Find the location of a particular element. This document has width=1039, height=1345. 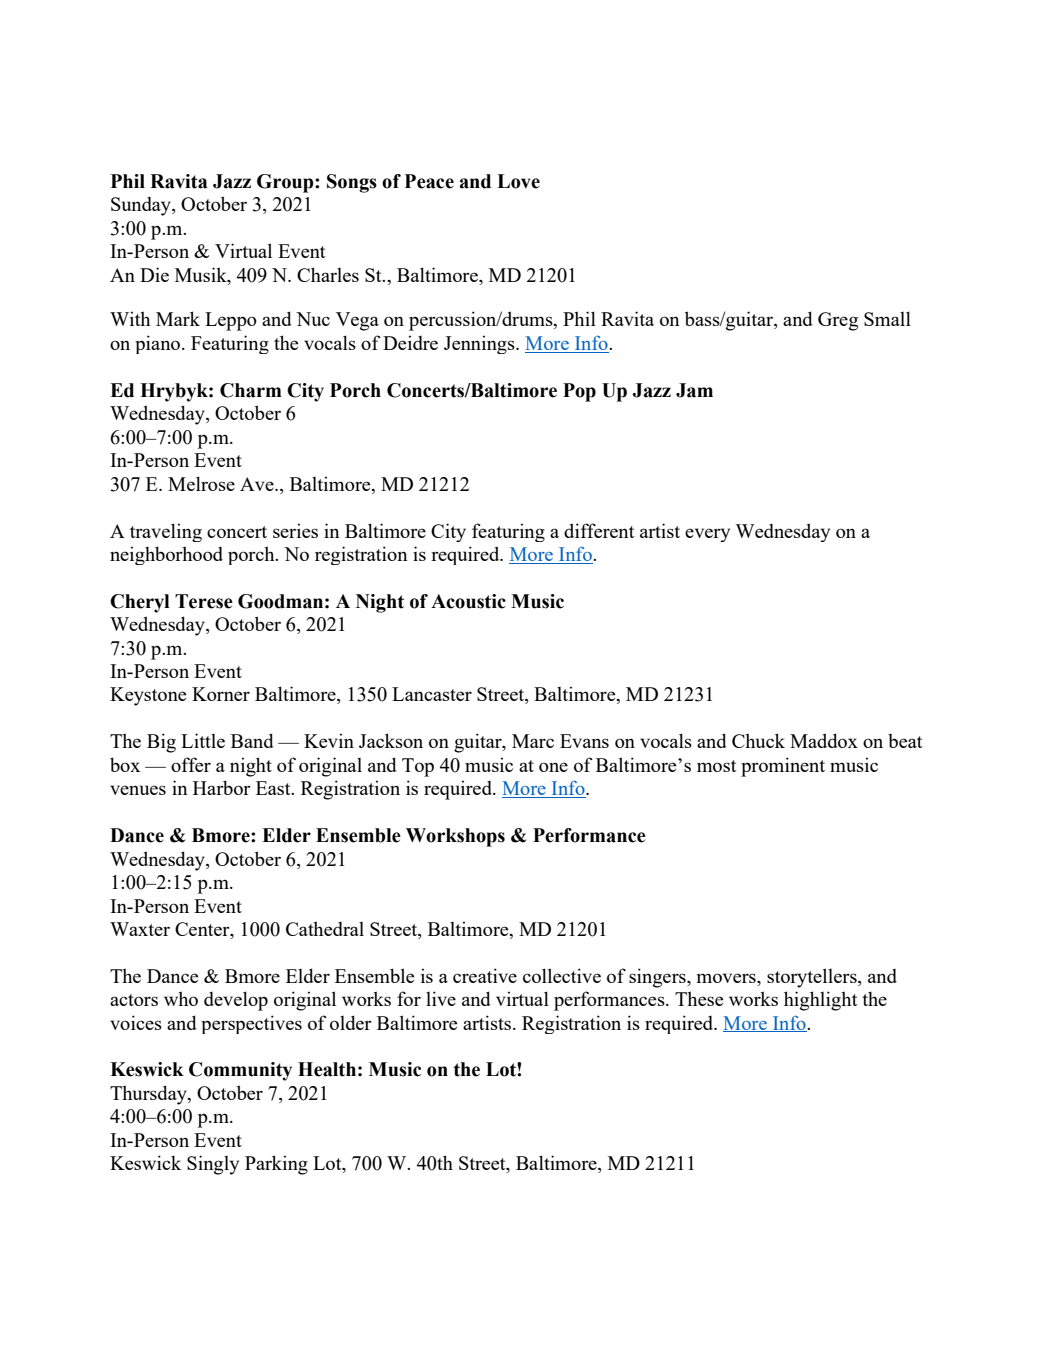

Singly is located at coordinates (213, 1165).
